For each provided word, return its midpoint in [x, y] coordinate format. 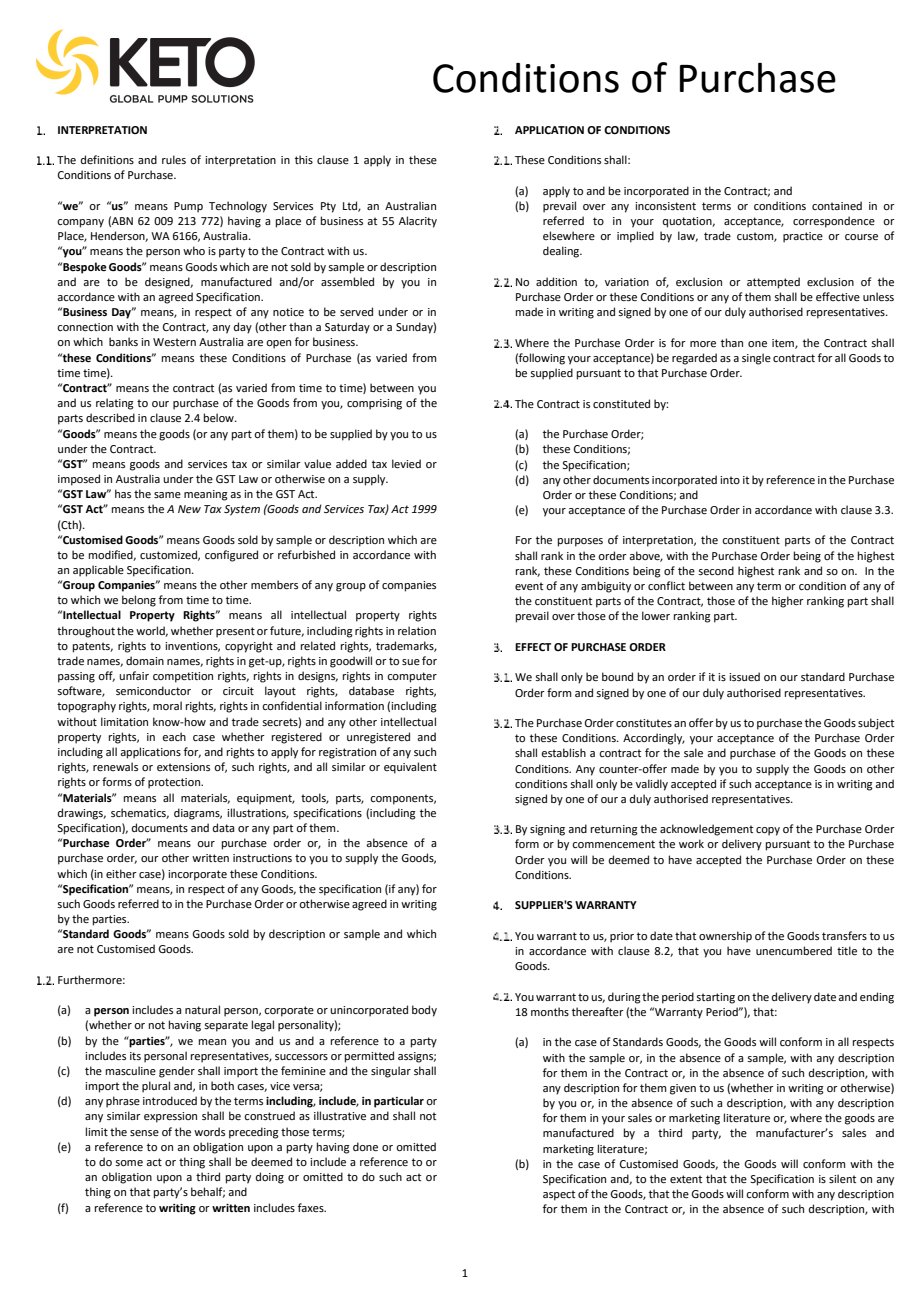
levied [406, 463]
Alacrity [418, 222]
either [121, 873]
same [167, 495]
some [129, 1163]
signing [547, 830]
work [691, 843]
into [730, 480]
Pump [188, 207]
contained [837, 205]
